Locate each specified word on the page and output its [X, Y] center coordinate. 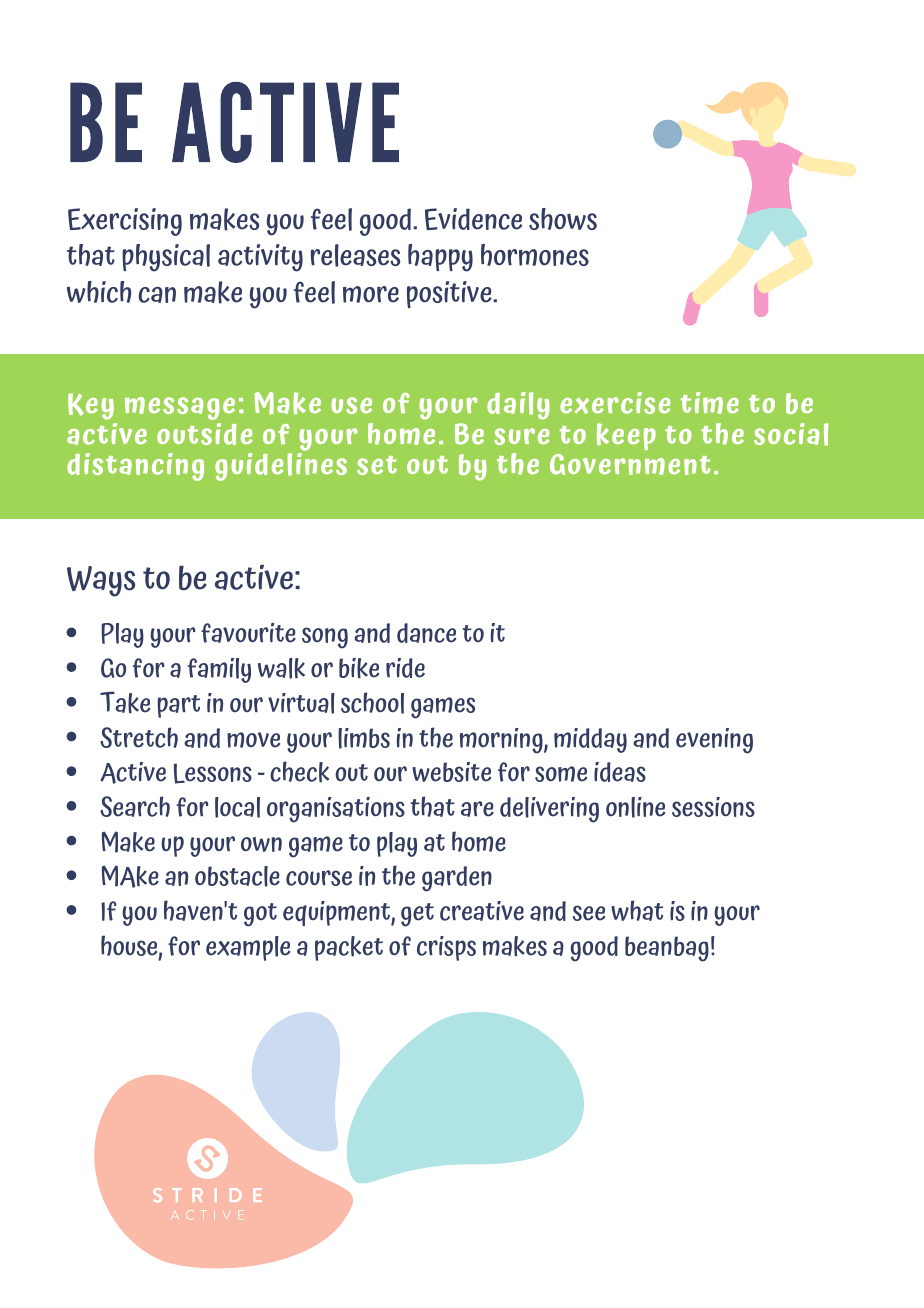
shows [563, 219]
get [417, 915]
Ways [101, 581]
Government [630, 464]
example [248, 948]
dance [426, 633]
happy [440, 258]
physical [166, 258]
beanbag [667, 949]
